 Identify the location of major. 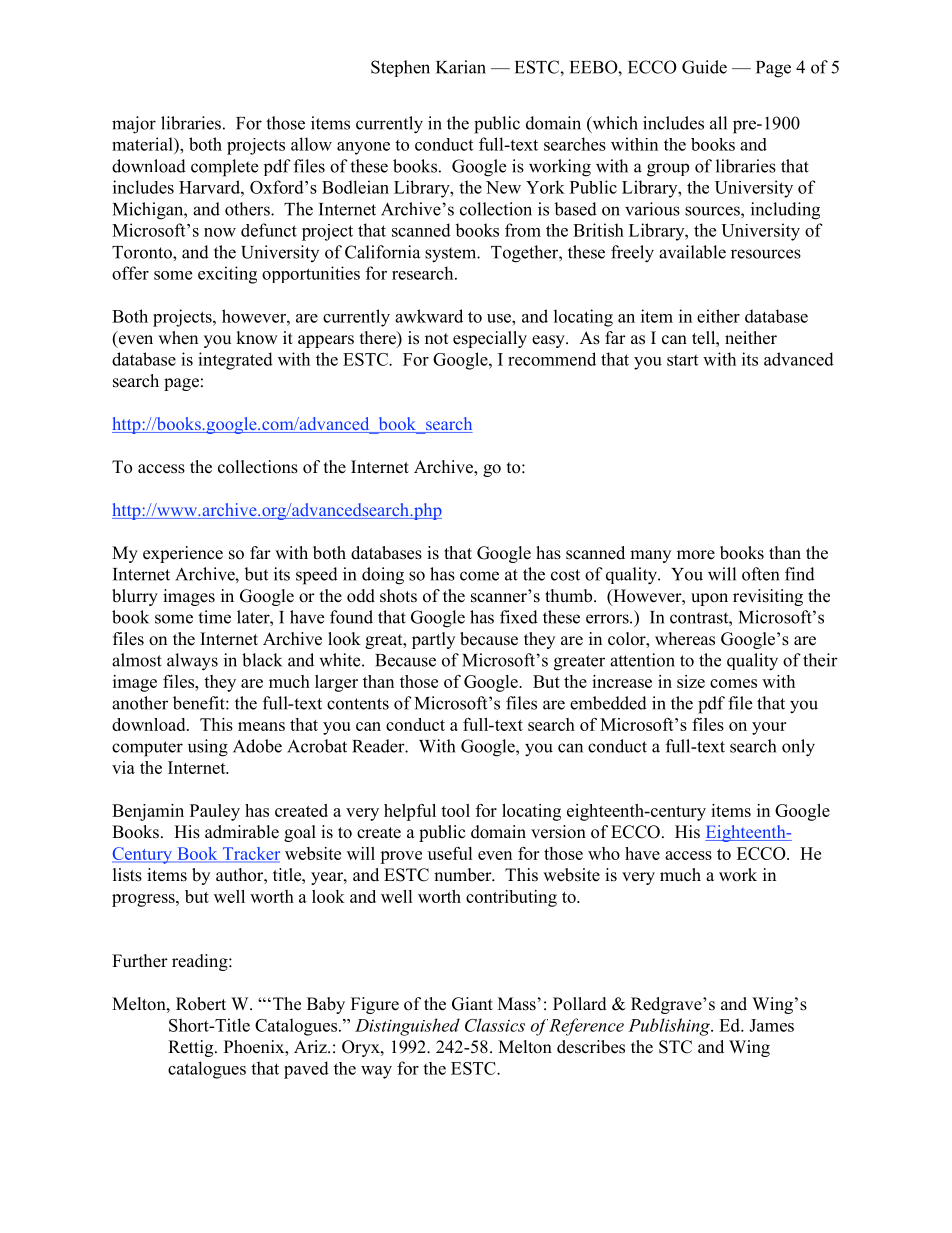
(134, 125).
